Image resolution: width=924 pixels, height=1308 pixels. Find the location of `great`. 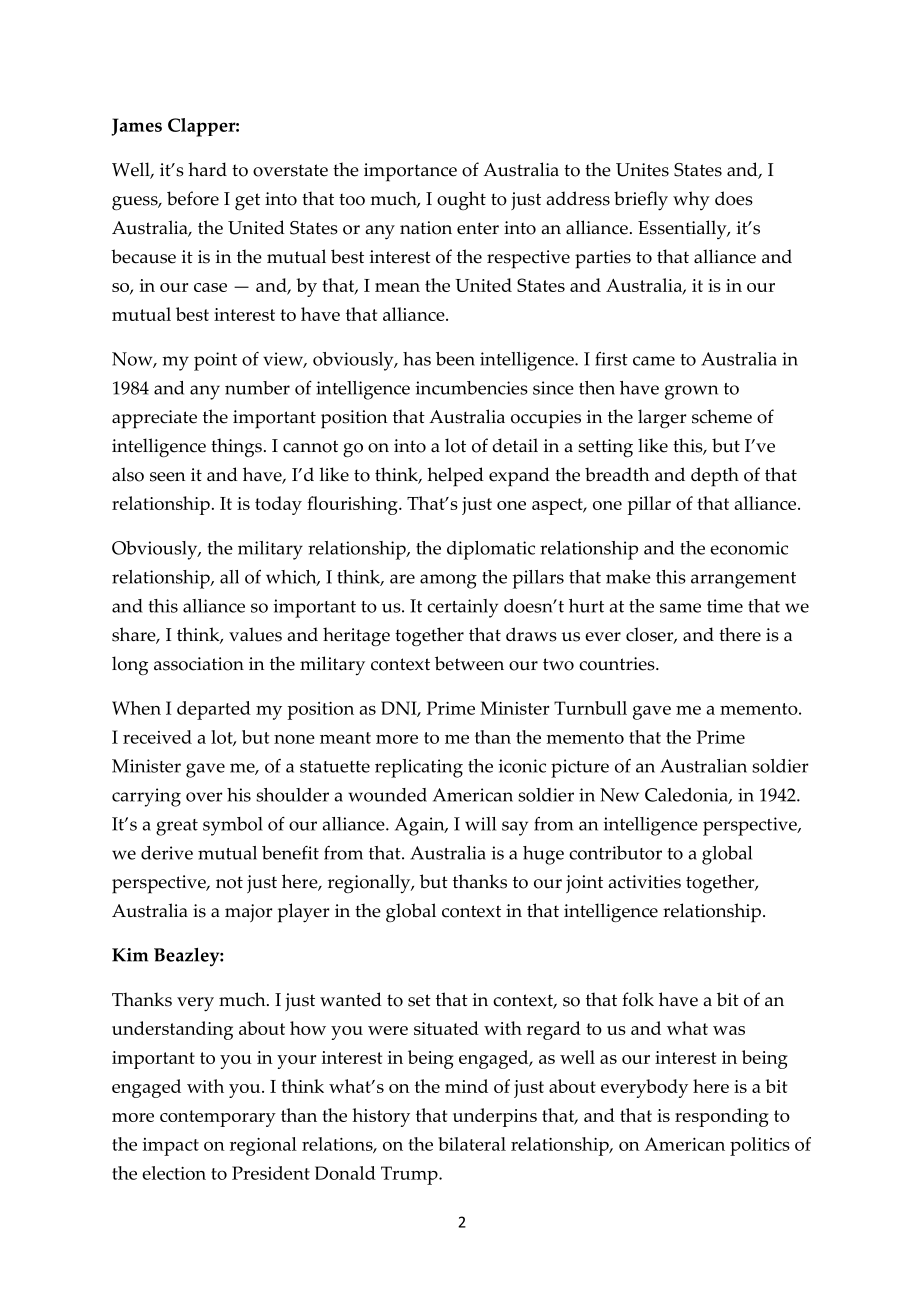

great is located at coordinates (177, 827).
